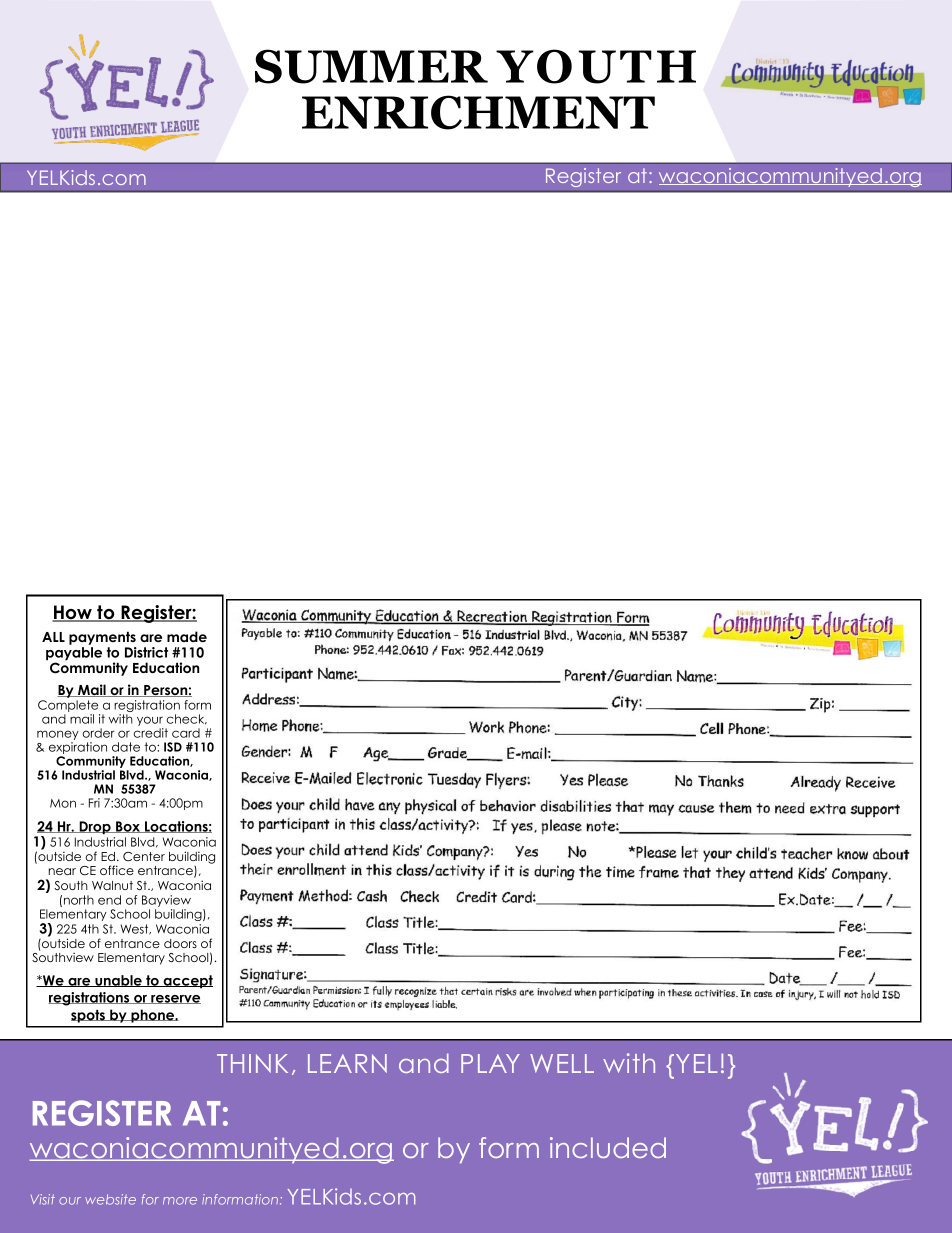  Describe the element at coordinates (150, 733) in the image. I see `credit` at that location.
